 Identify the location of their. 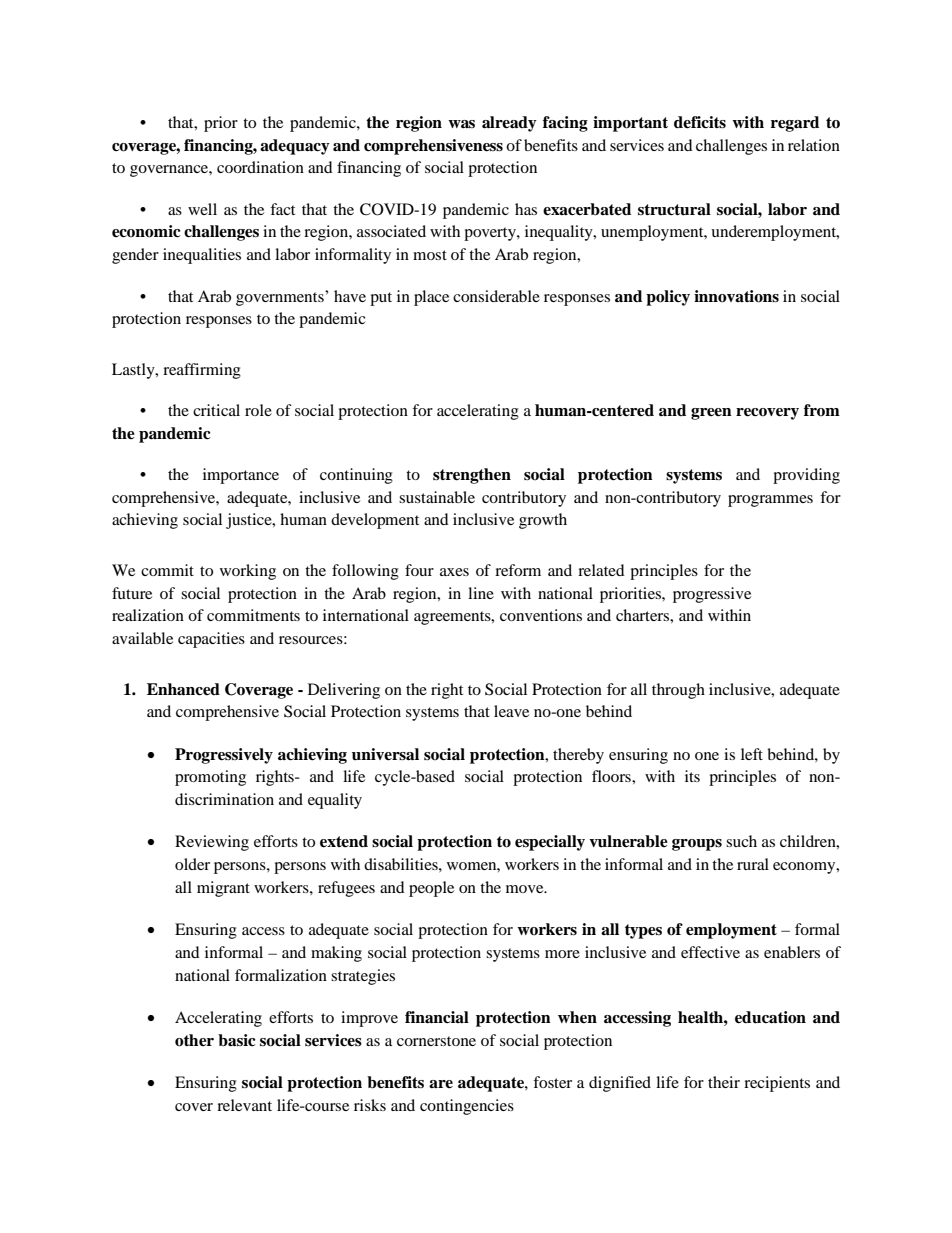
(724, 1082).
